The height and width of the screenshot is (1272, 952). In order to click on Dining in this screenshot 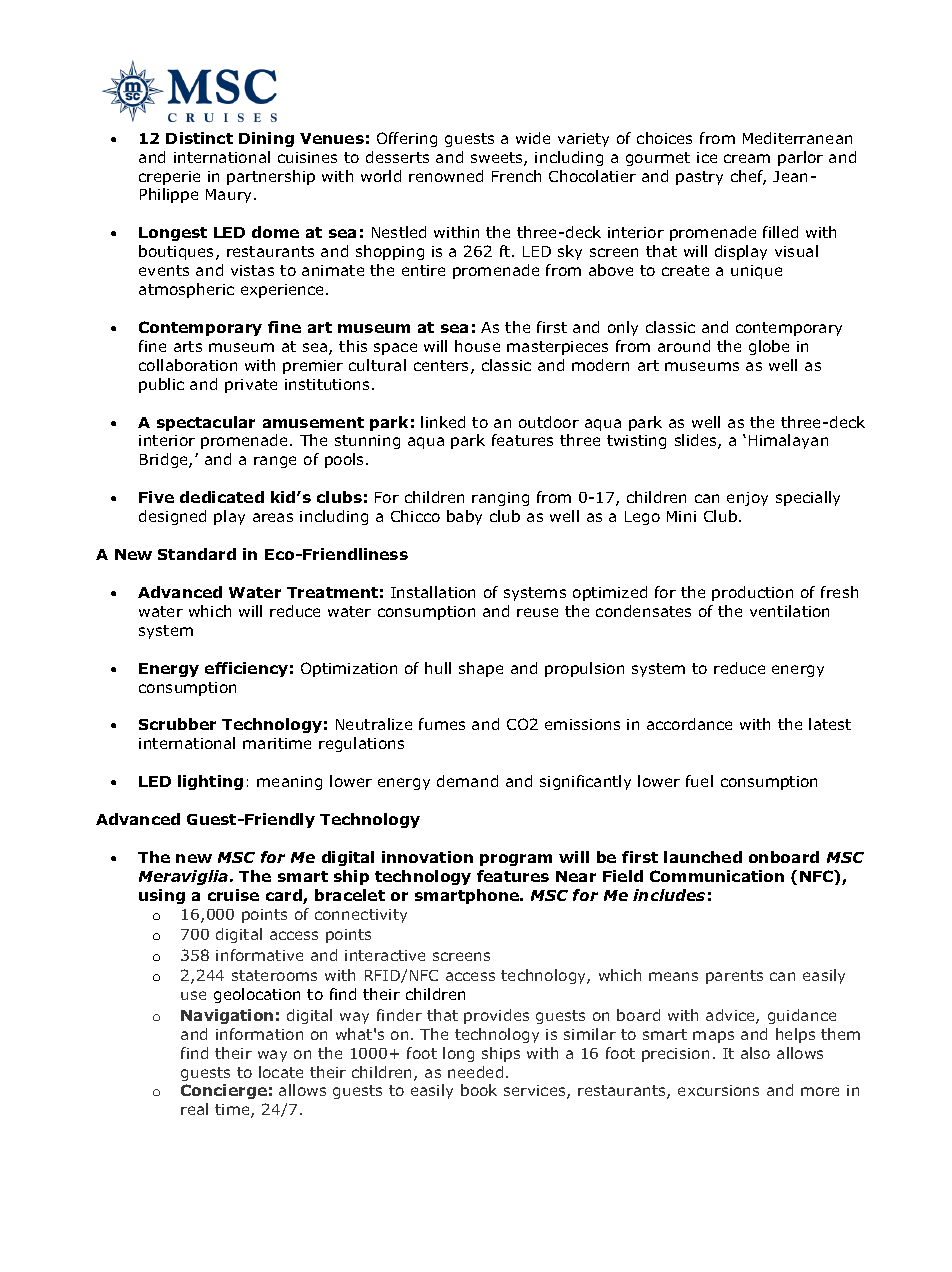, I will do `click(266, 139)`.
